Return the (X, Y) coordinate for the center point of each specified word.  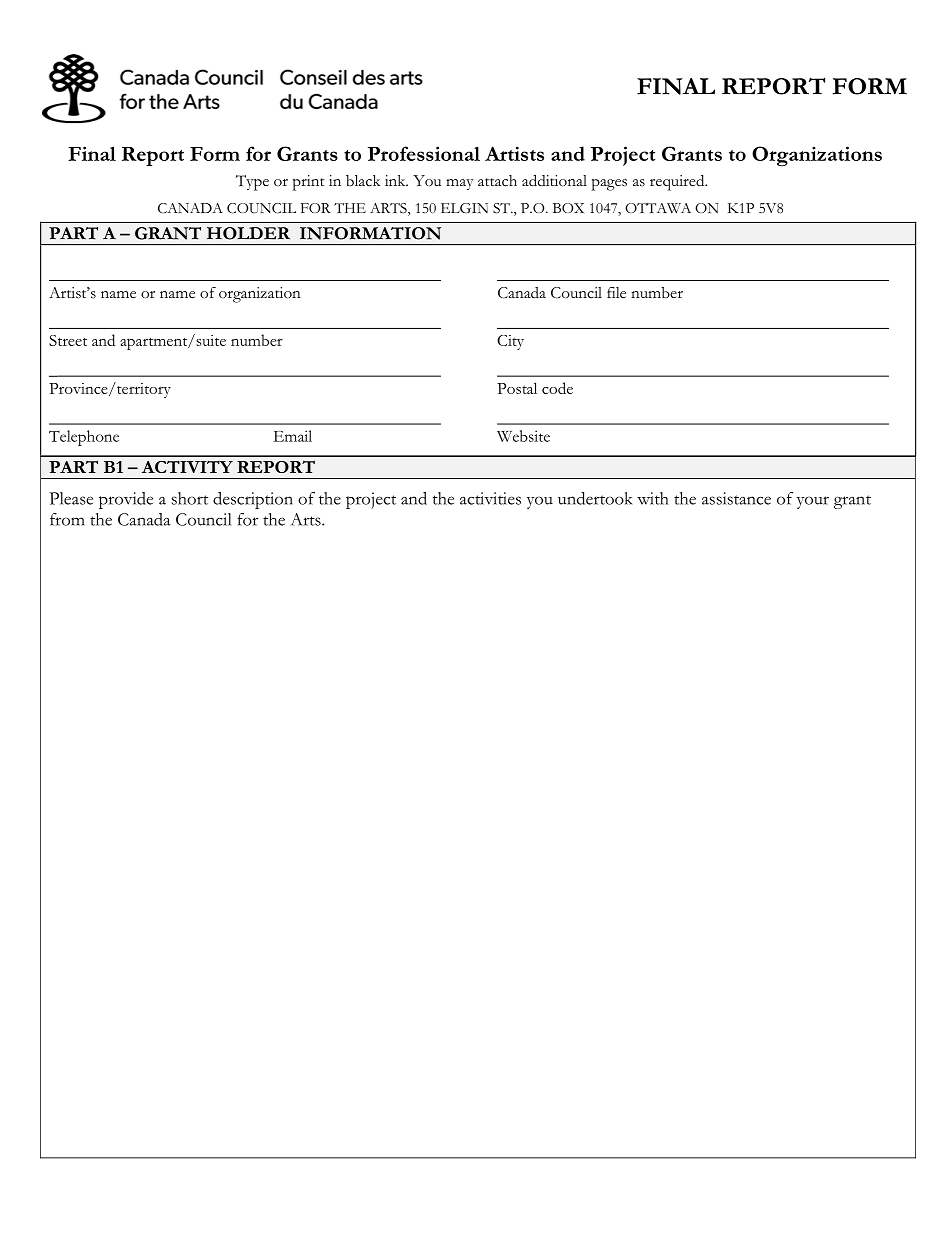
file (616, 293)
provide (126, 500)
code (557, 388)
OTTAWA (658, 208)
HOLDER (248, 233)
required (678, 183)
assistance (736, 498)
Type (252, 183)
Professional (424, 153)
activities (490, 498)
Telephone (84, 438)
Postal (517, 388)
